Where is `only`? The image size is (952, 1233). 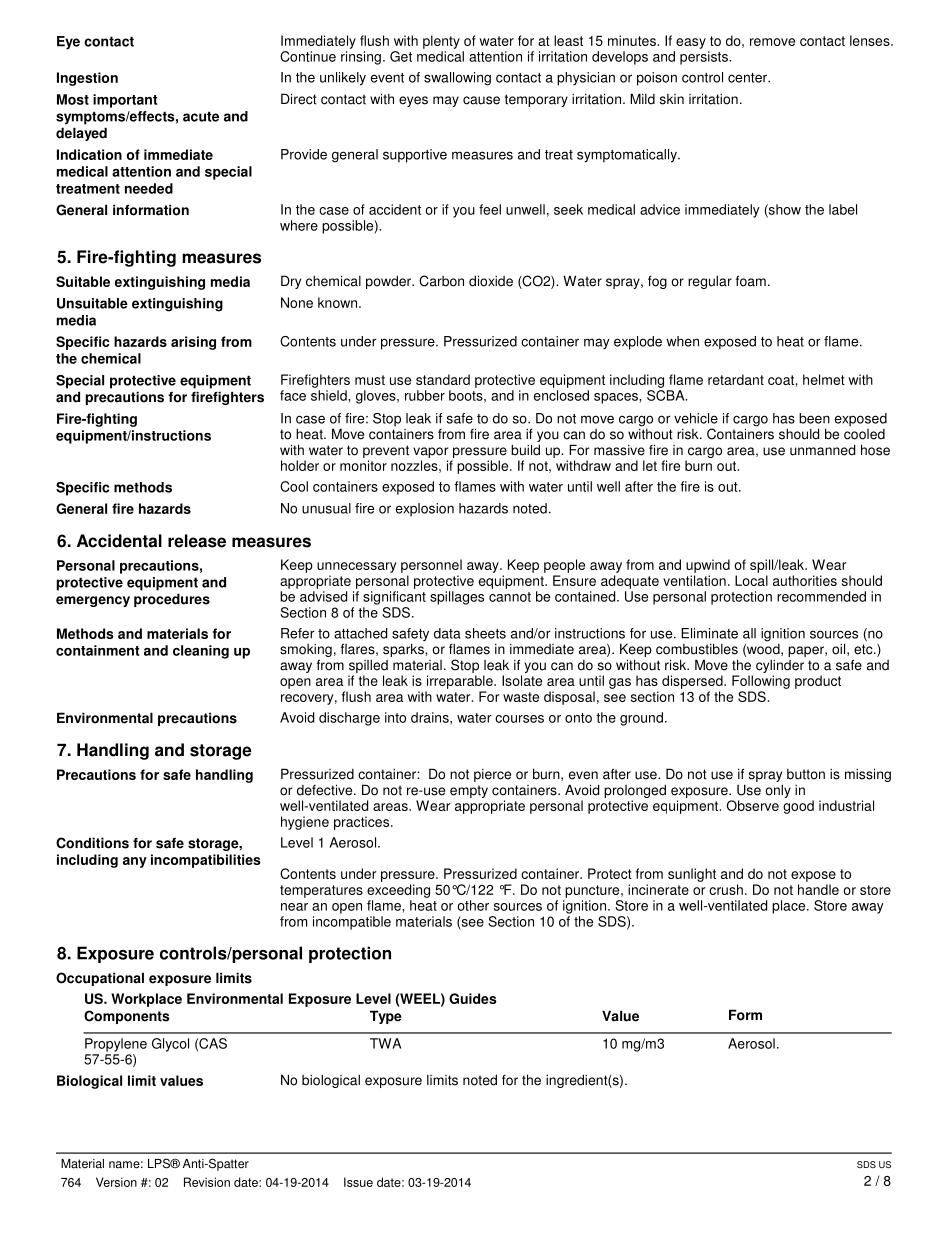 only is located at coordinates (778, 791).
